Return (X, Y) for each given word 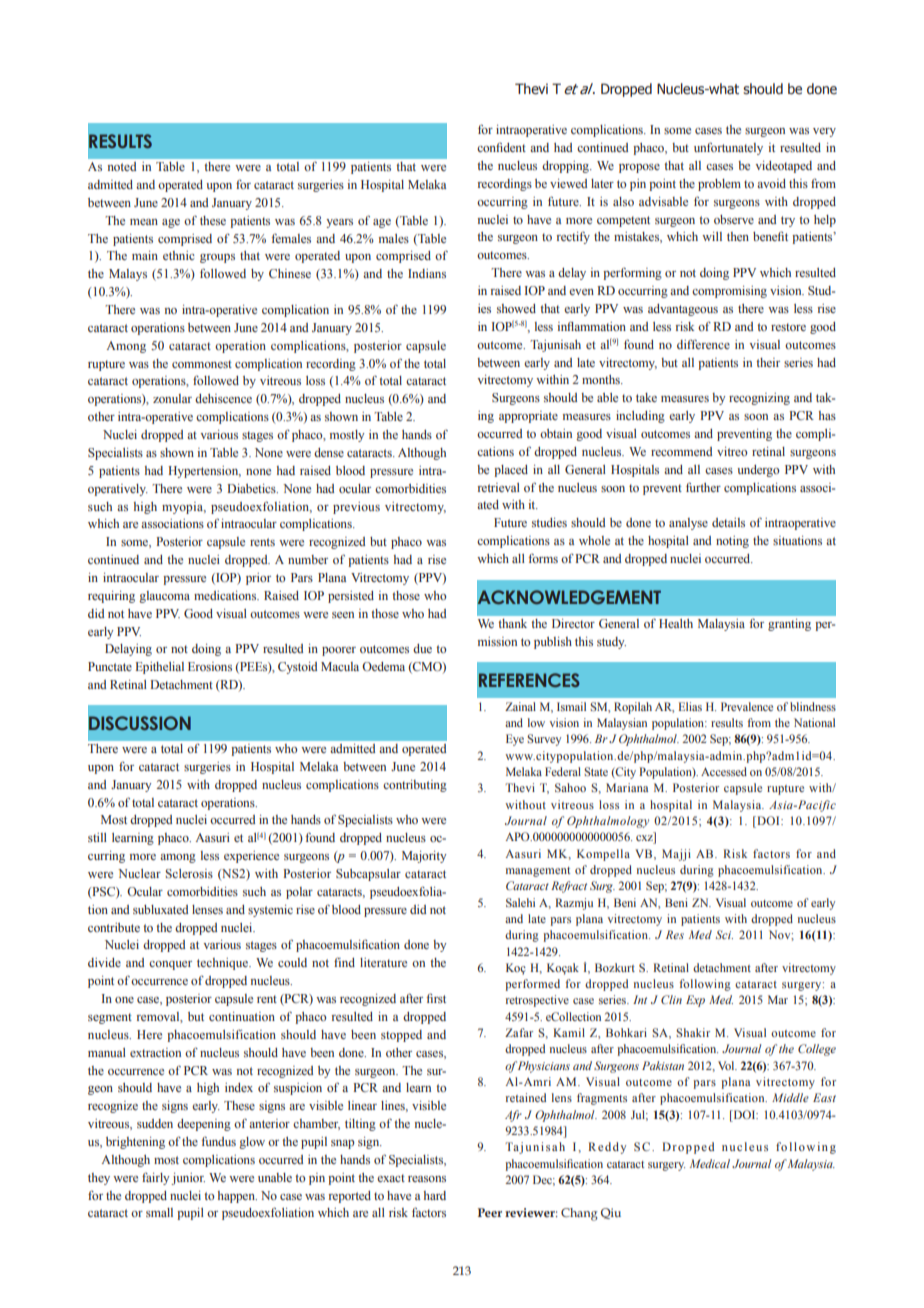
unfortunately (728, 148)
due (422, 648)
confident (501, 147)
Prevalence (747, 706)
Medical (710, 1163)
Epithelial (160, 668)
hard (435, 1195)
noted (122, 166)
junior (188, 1179)
